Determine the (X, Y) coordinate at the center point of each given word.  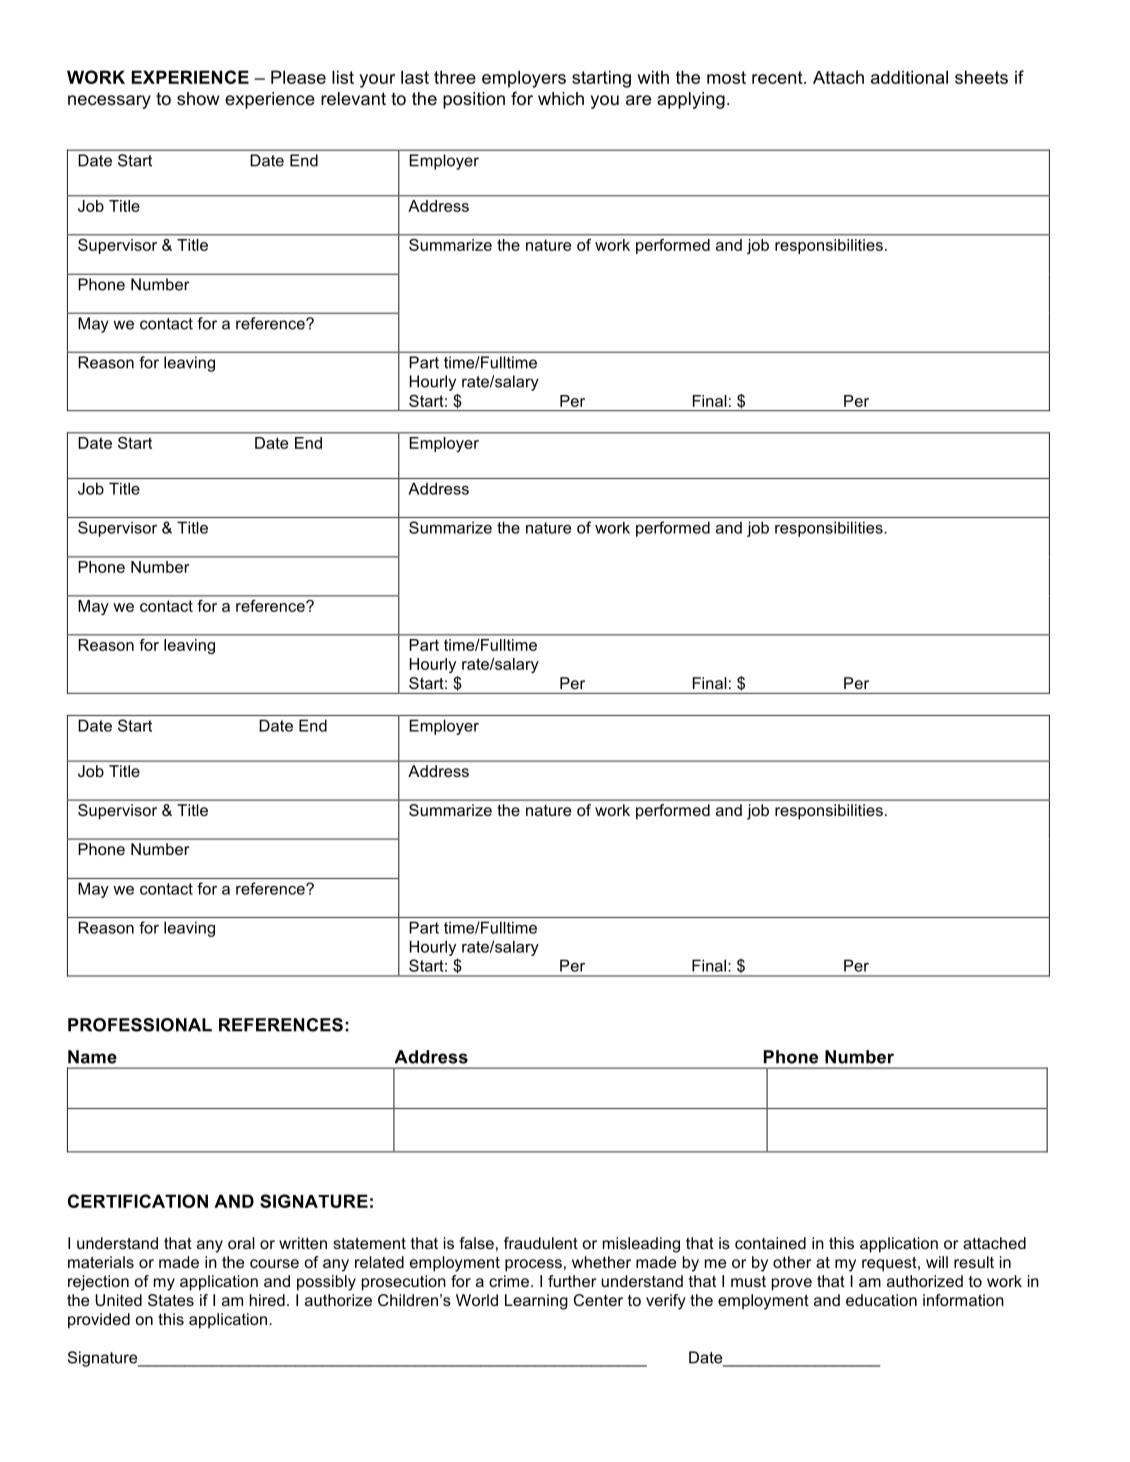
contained (770, 1243)
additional (909, 77)
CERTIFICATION (138, 1201)
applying (691, 100)
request (890, 1264)
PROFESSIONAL (140, 1025)
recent (778, 77)
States (171, 1300)
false (476, 1243)
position (474, 100)
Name (92, 1057)
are (638, 100)
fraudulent (541, 1243)
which (561, 98)
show (198, 99)
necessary (109, 102)
